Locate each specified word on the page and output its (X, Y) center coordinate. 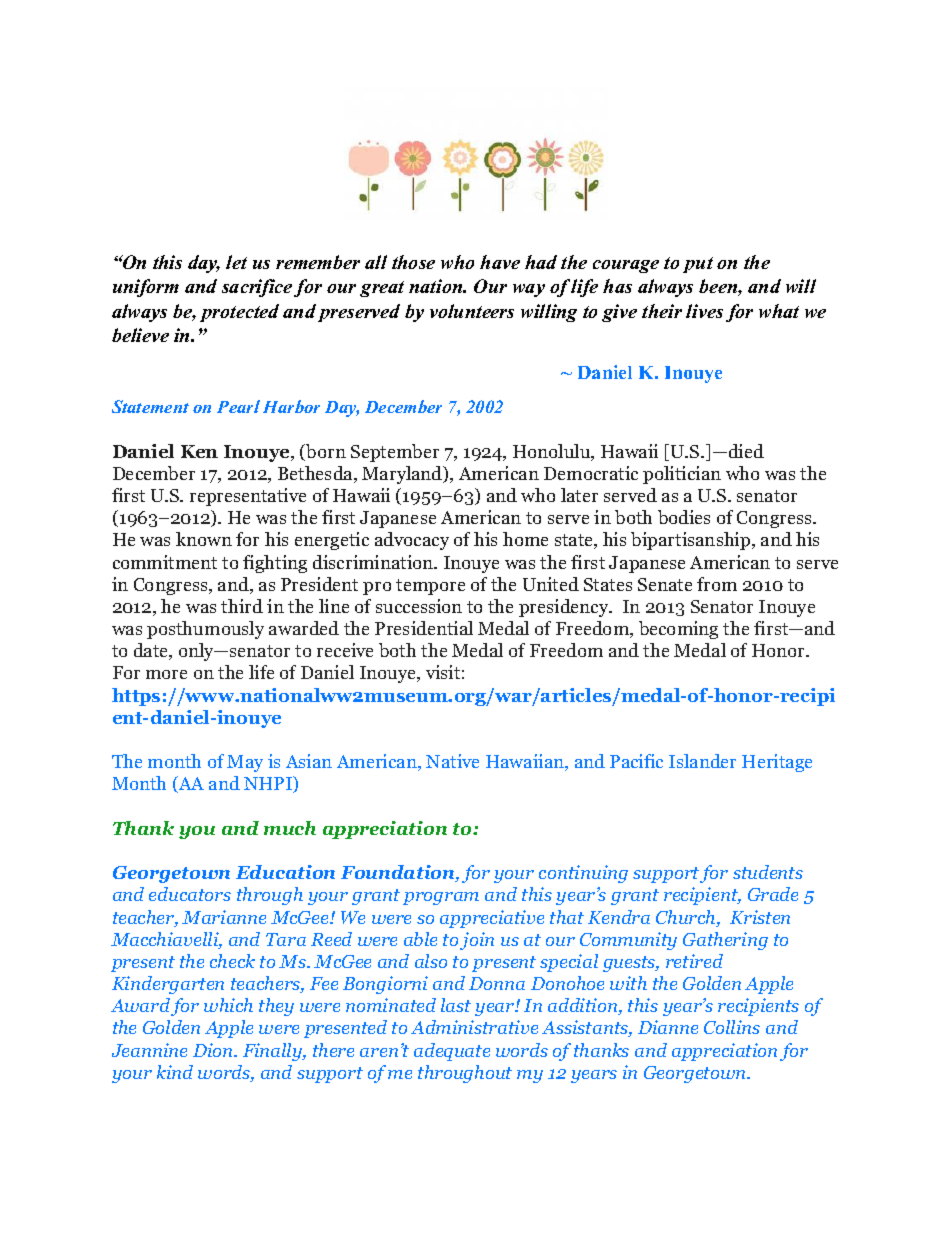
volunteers (472, 311)
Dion (214, 1050)
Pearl (238, 406)
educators (190, 894)
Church (687, 918)
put (698, 265)
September (395, 453)
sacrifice (257, 288)
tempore (430, 587)
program (441, 898)
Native (452, 761)
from (717, 584)
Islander (702, 761)
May (245, 763)
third (242, 606)
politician (682, 475)
